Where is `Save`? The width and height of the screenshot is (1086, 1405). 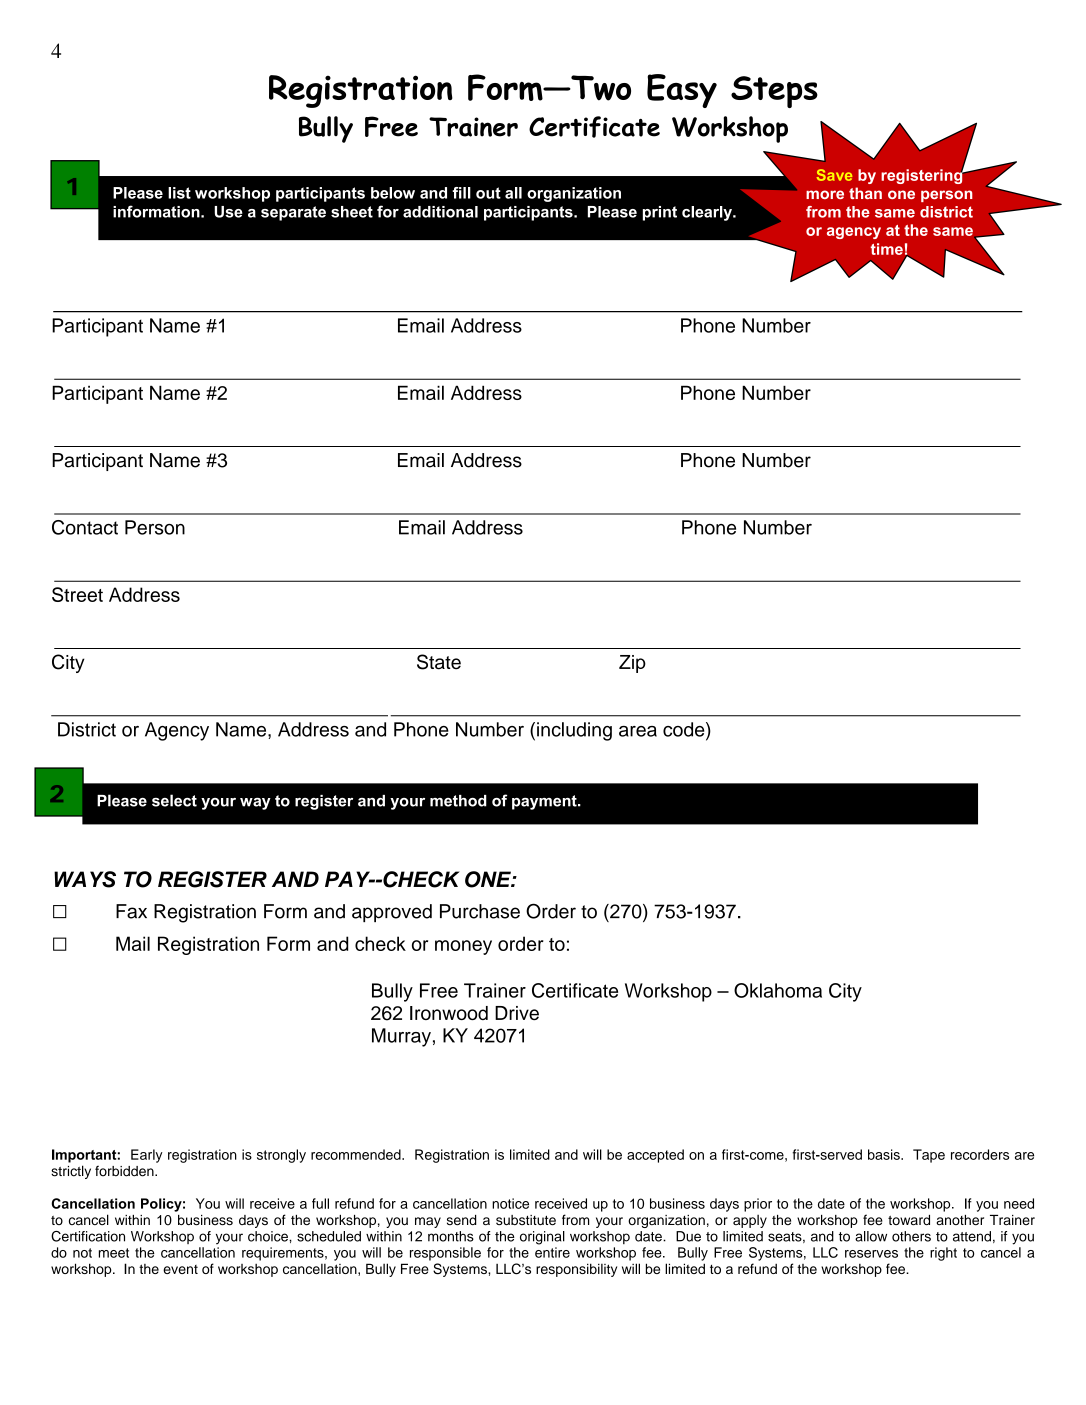
Save is located at coordinates (834, 175).
